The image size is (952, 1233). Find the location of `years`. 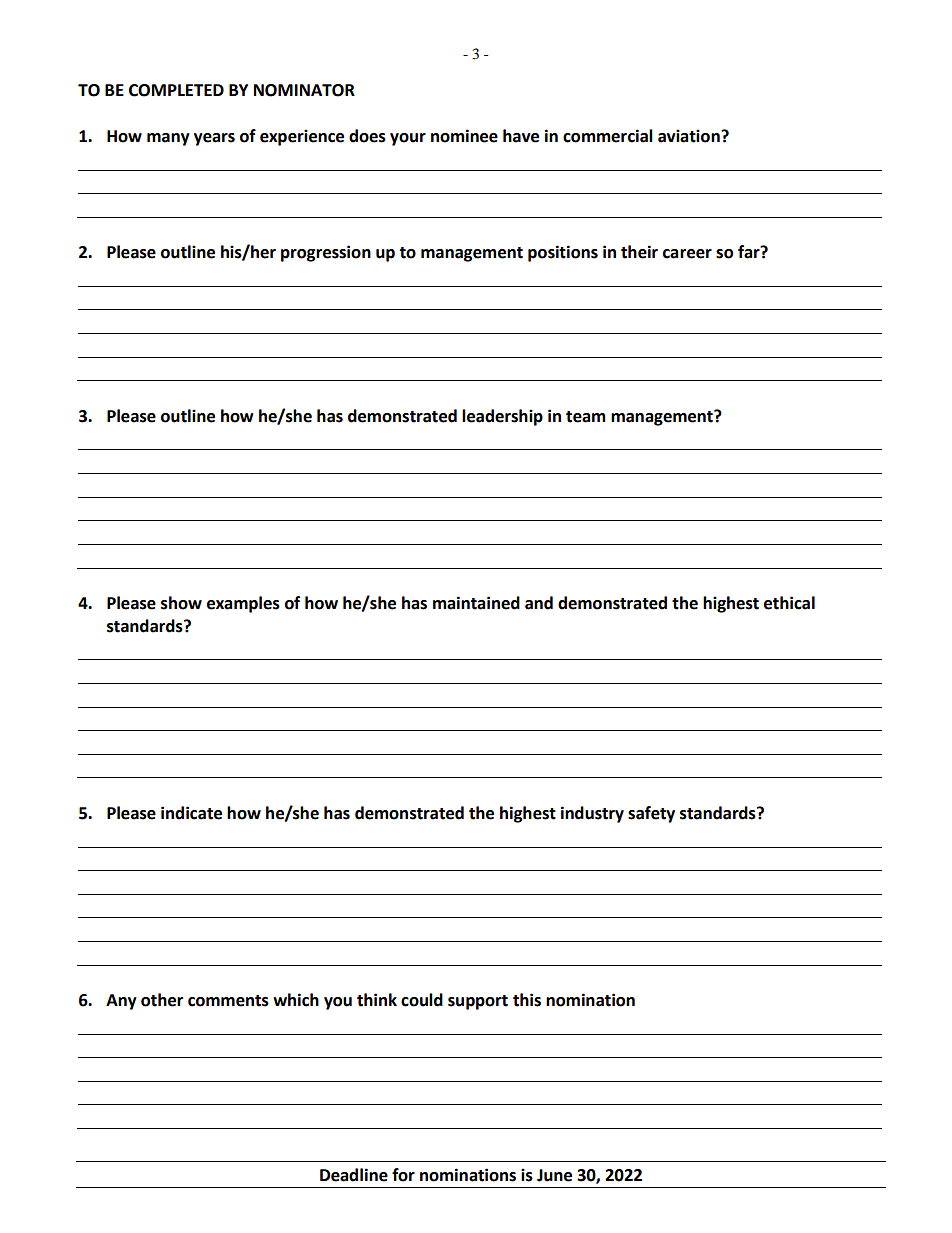

years is located at coordinates (214, 139).
